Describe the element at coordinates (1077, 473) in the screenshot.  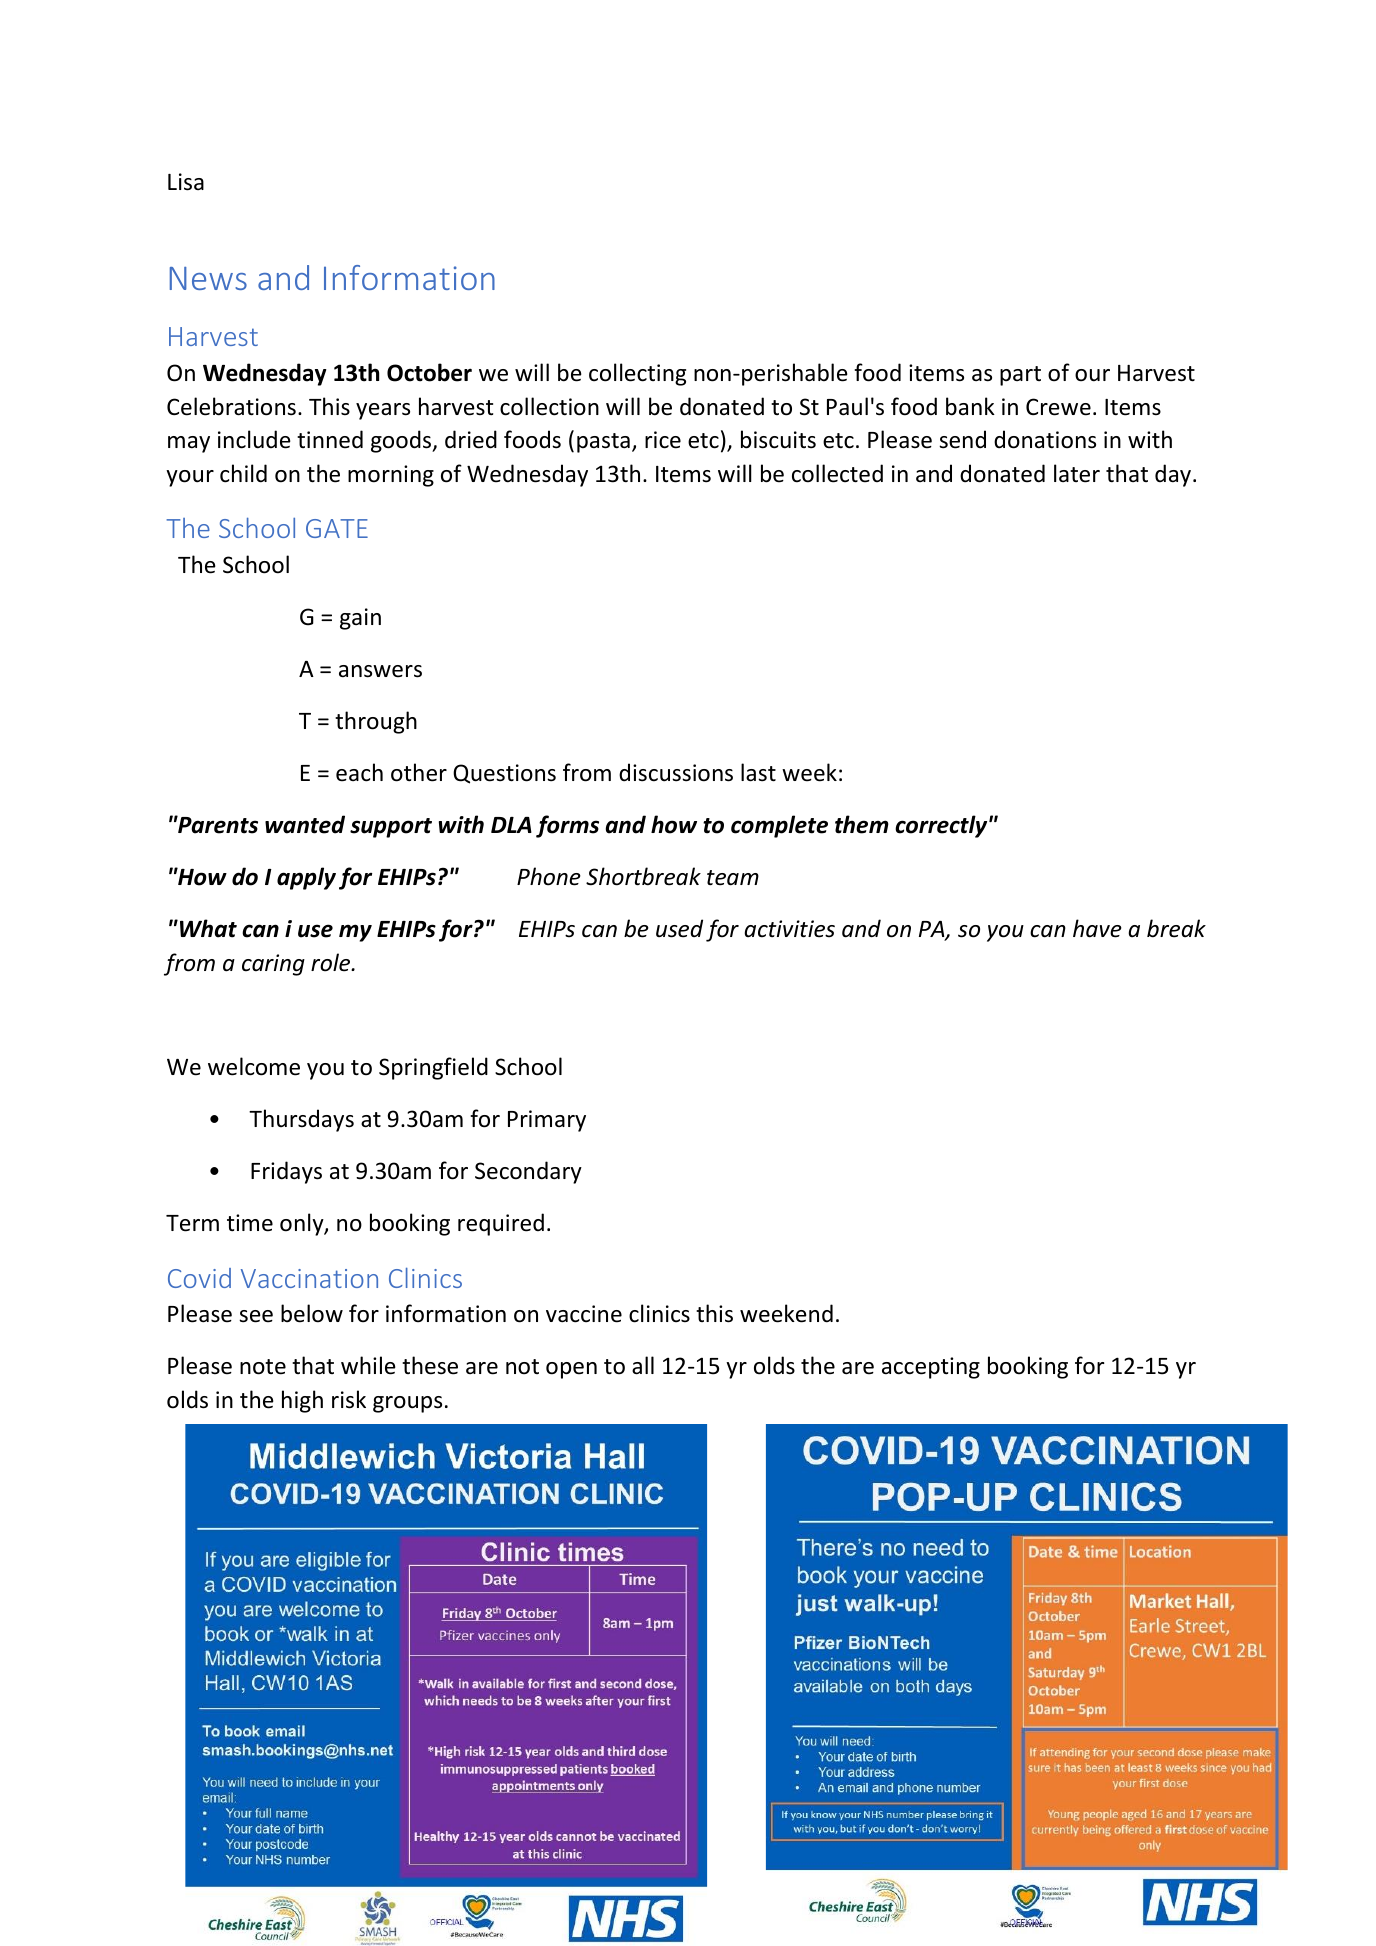
I see `later` at that location.
